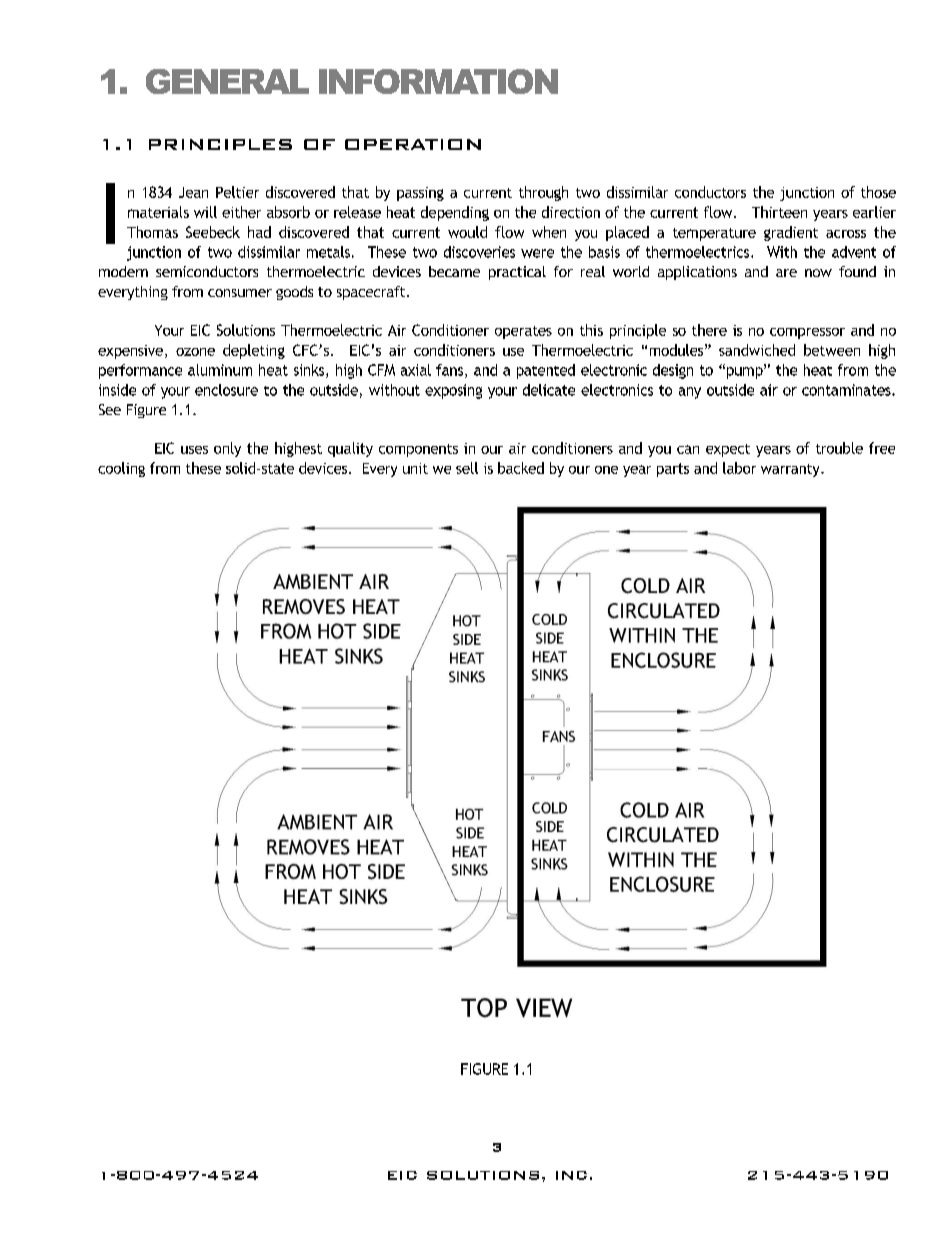 Image resolution: width=952 pixels, height=1233 pixels. Describe the element at coordinates (195, 352) in the page. I see `ozone` at that location.
